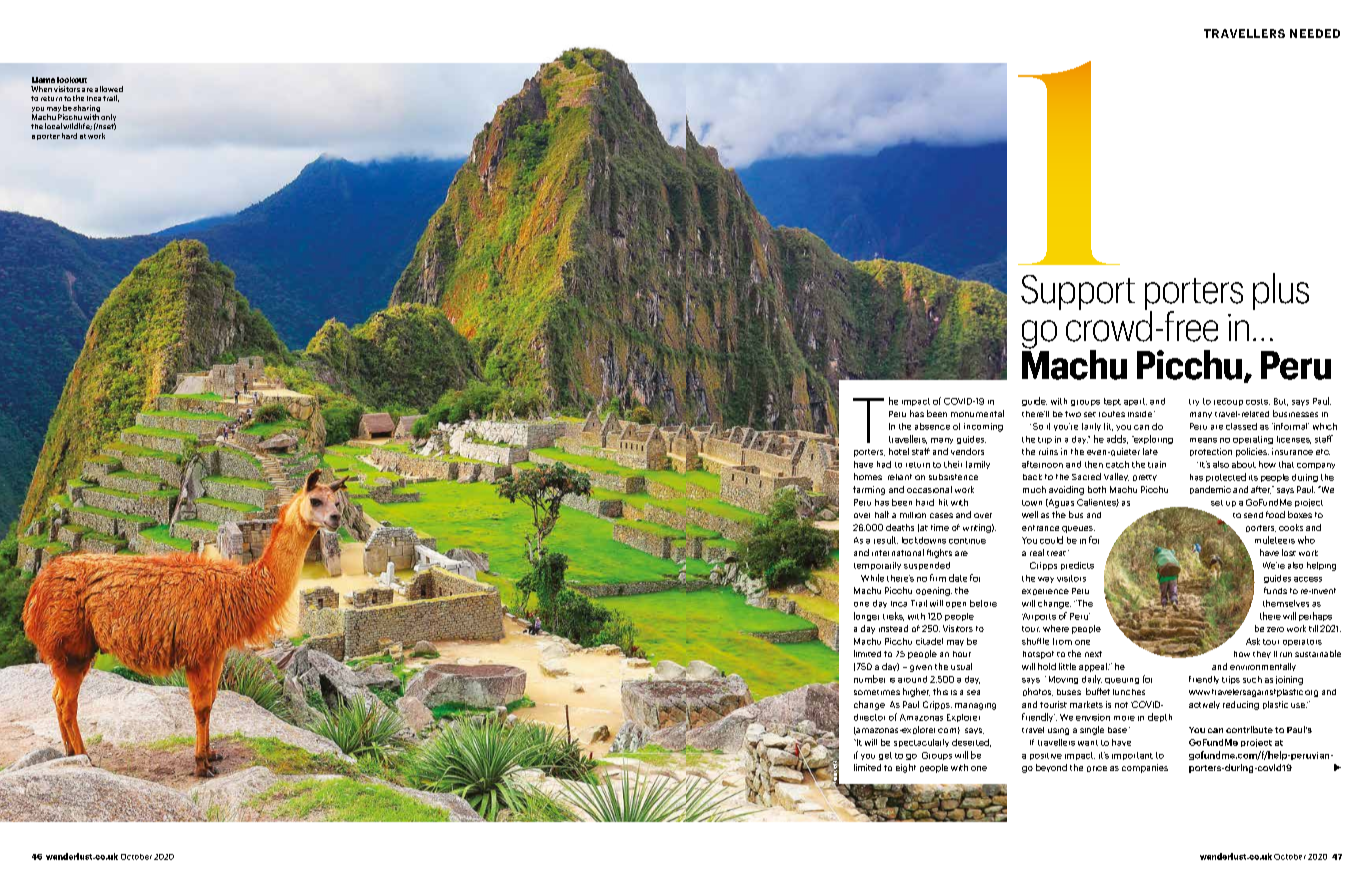 The image size is (1372, 888). Describe the element at coordinates (932, 426) in the screenshot. I see `absence` at that location.
